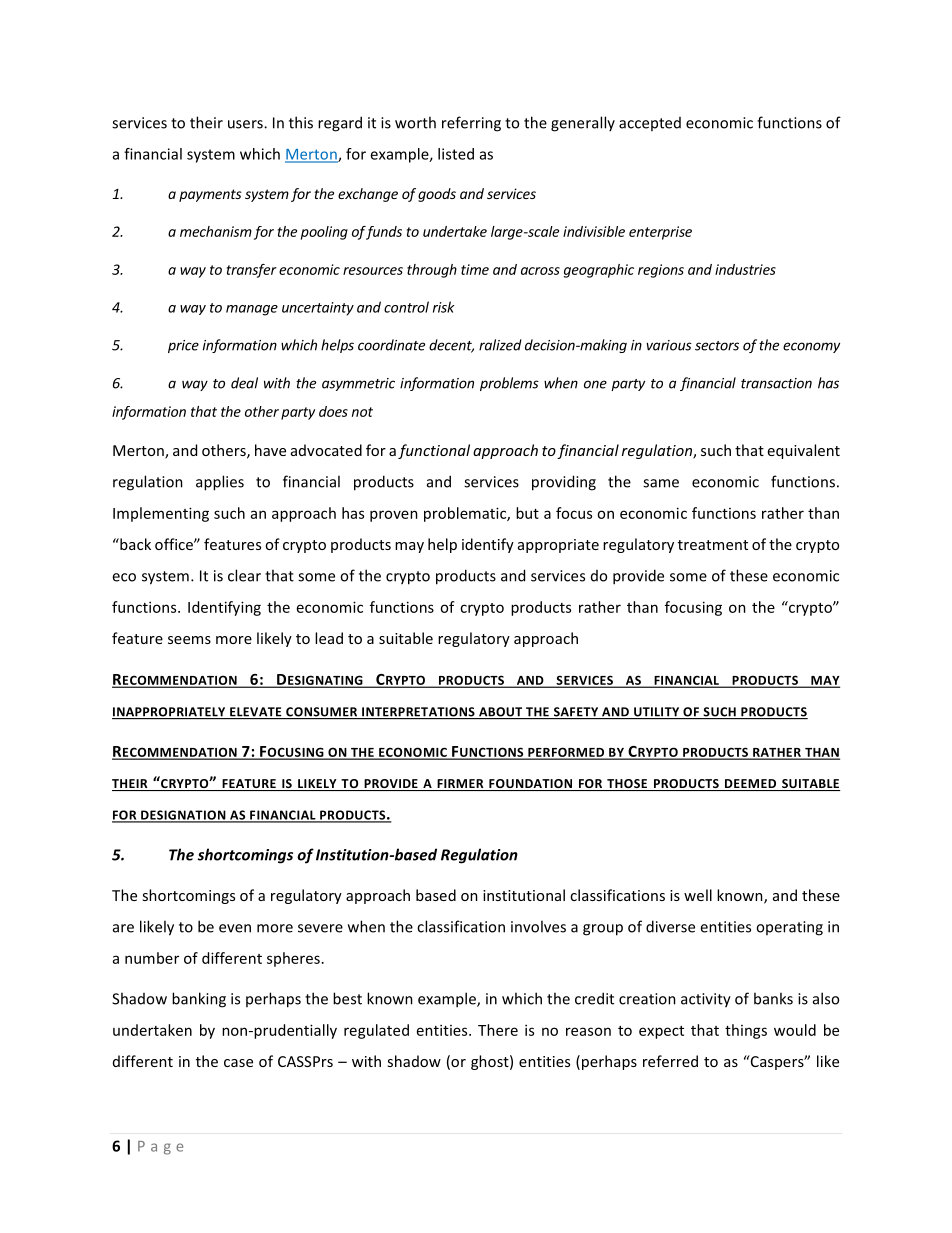 This image has height=1233, width=952. I want to click on case, so click(238, 1063).
